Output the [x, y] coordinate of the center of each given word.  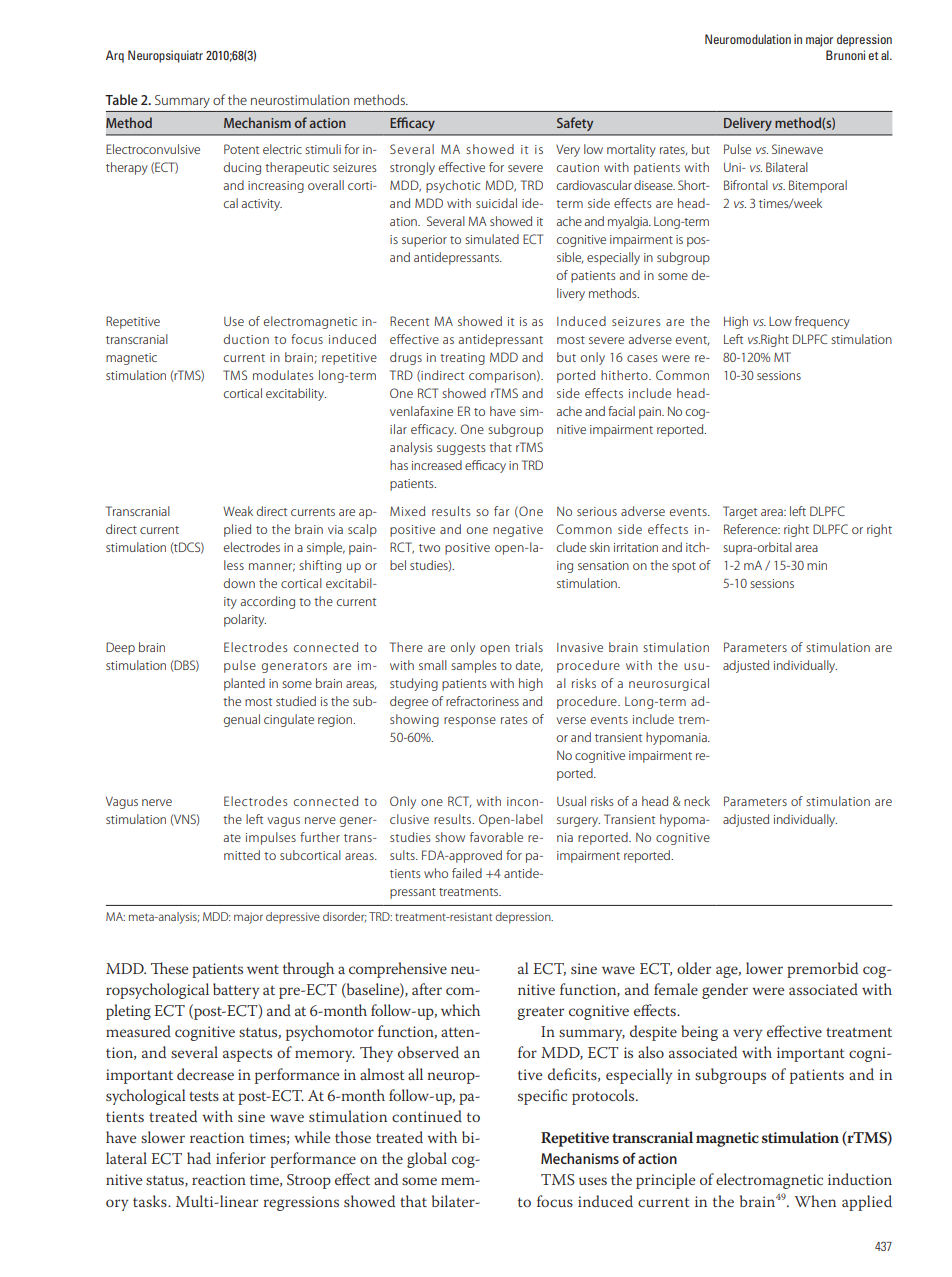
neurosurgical [669, 684]
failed [467, 873]
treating [462, 359]
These [169, 968]
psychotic [453, 186]
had [199, 1158]
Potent [241, 149]
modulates [283, 375]
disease [654, 185]
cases [642, 358]
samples [474, 666]
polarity [245, 620]
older [694, 968]
